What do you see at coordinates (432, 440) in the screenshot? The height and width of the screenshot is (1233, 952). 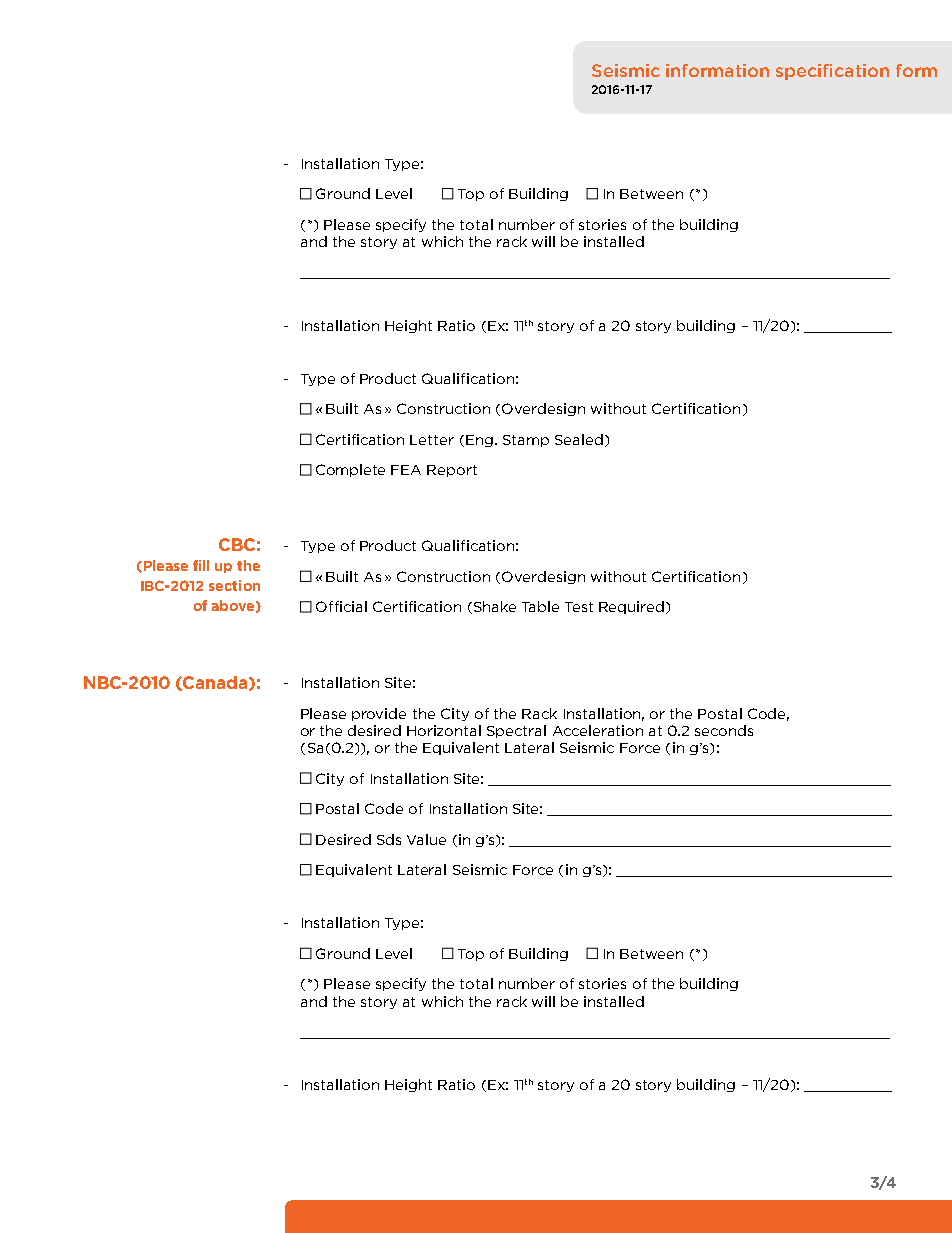 I see `Letter` at bounding box center [432, 440].
